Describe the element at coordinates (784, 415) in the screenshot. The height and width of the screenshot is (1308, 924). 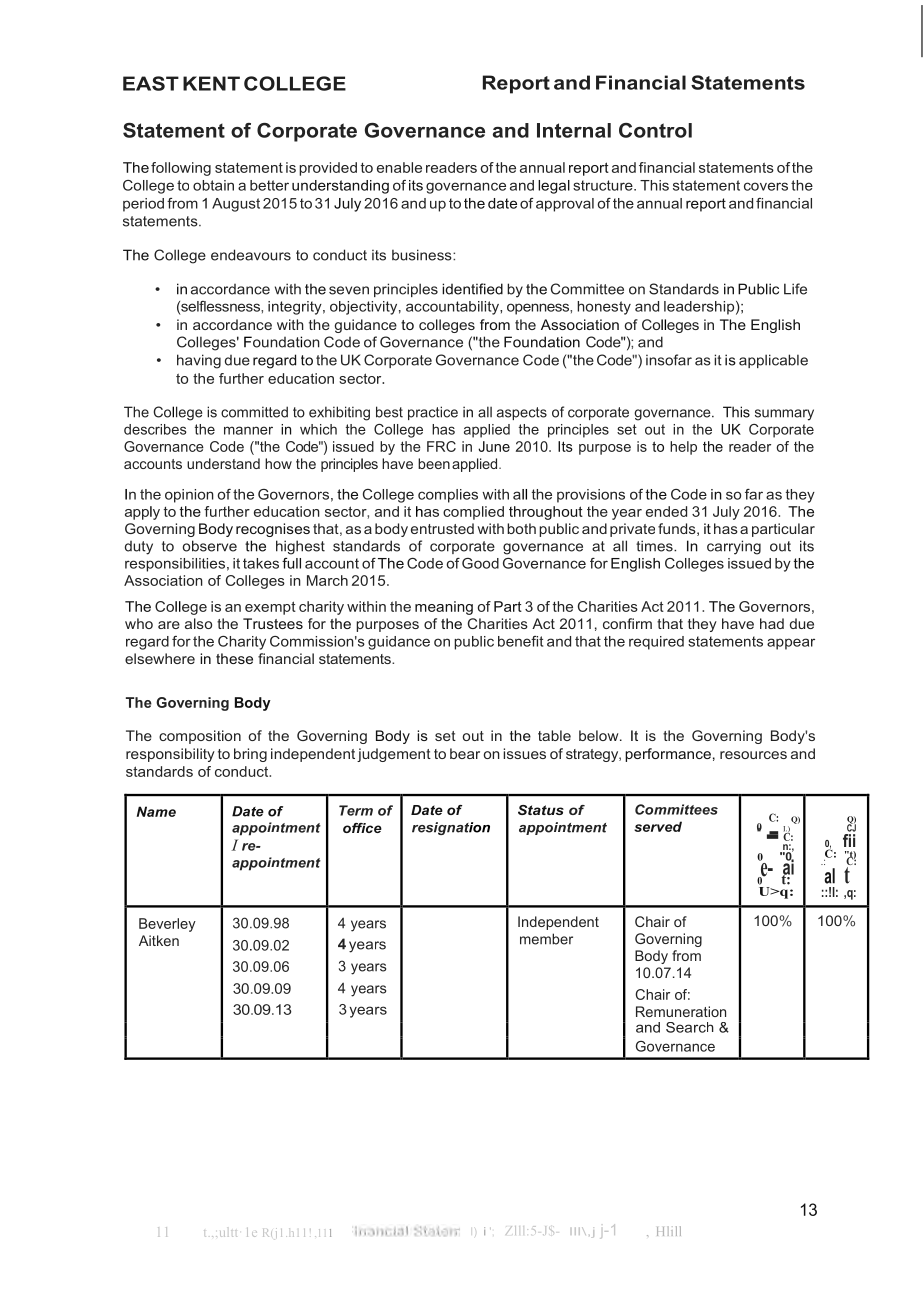
I see `summary` at that location.
